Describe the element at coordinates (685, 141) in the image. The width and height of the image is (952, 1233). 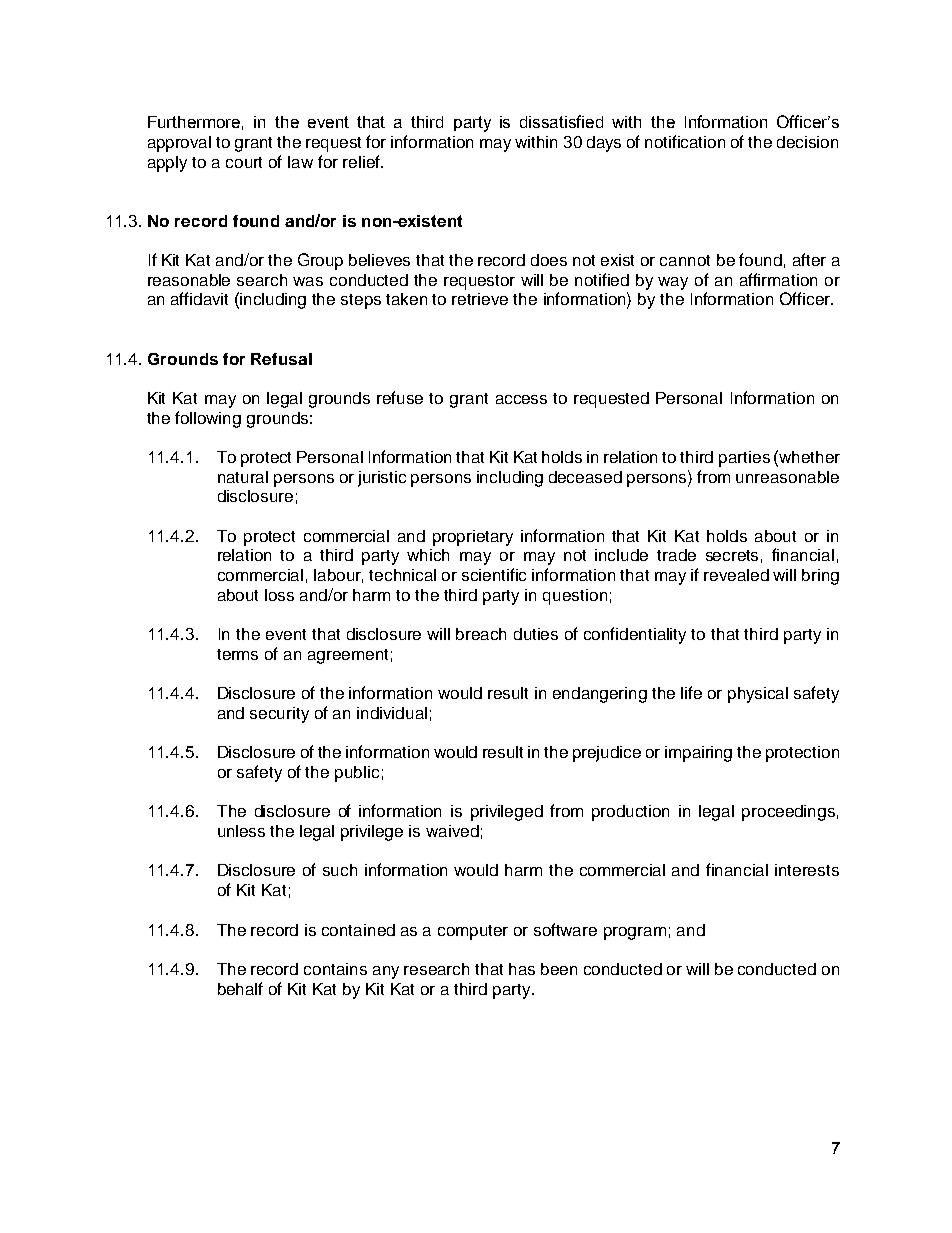
I see `notification` at that location.
